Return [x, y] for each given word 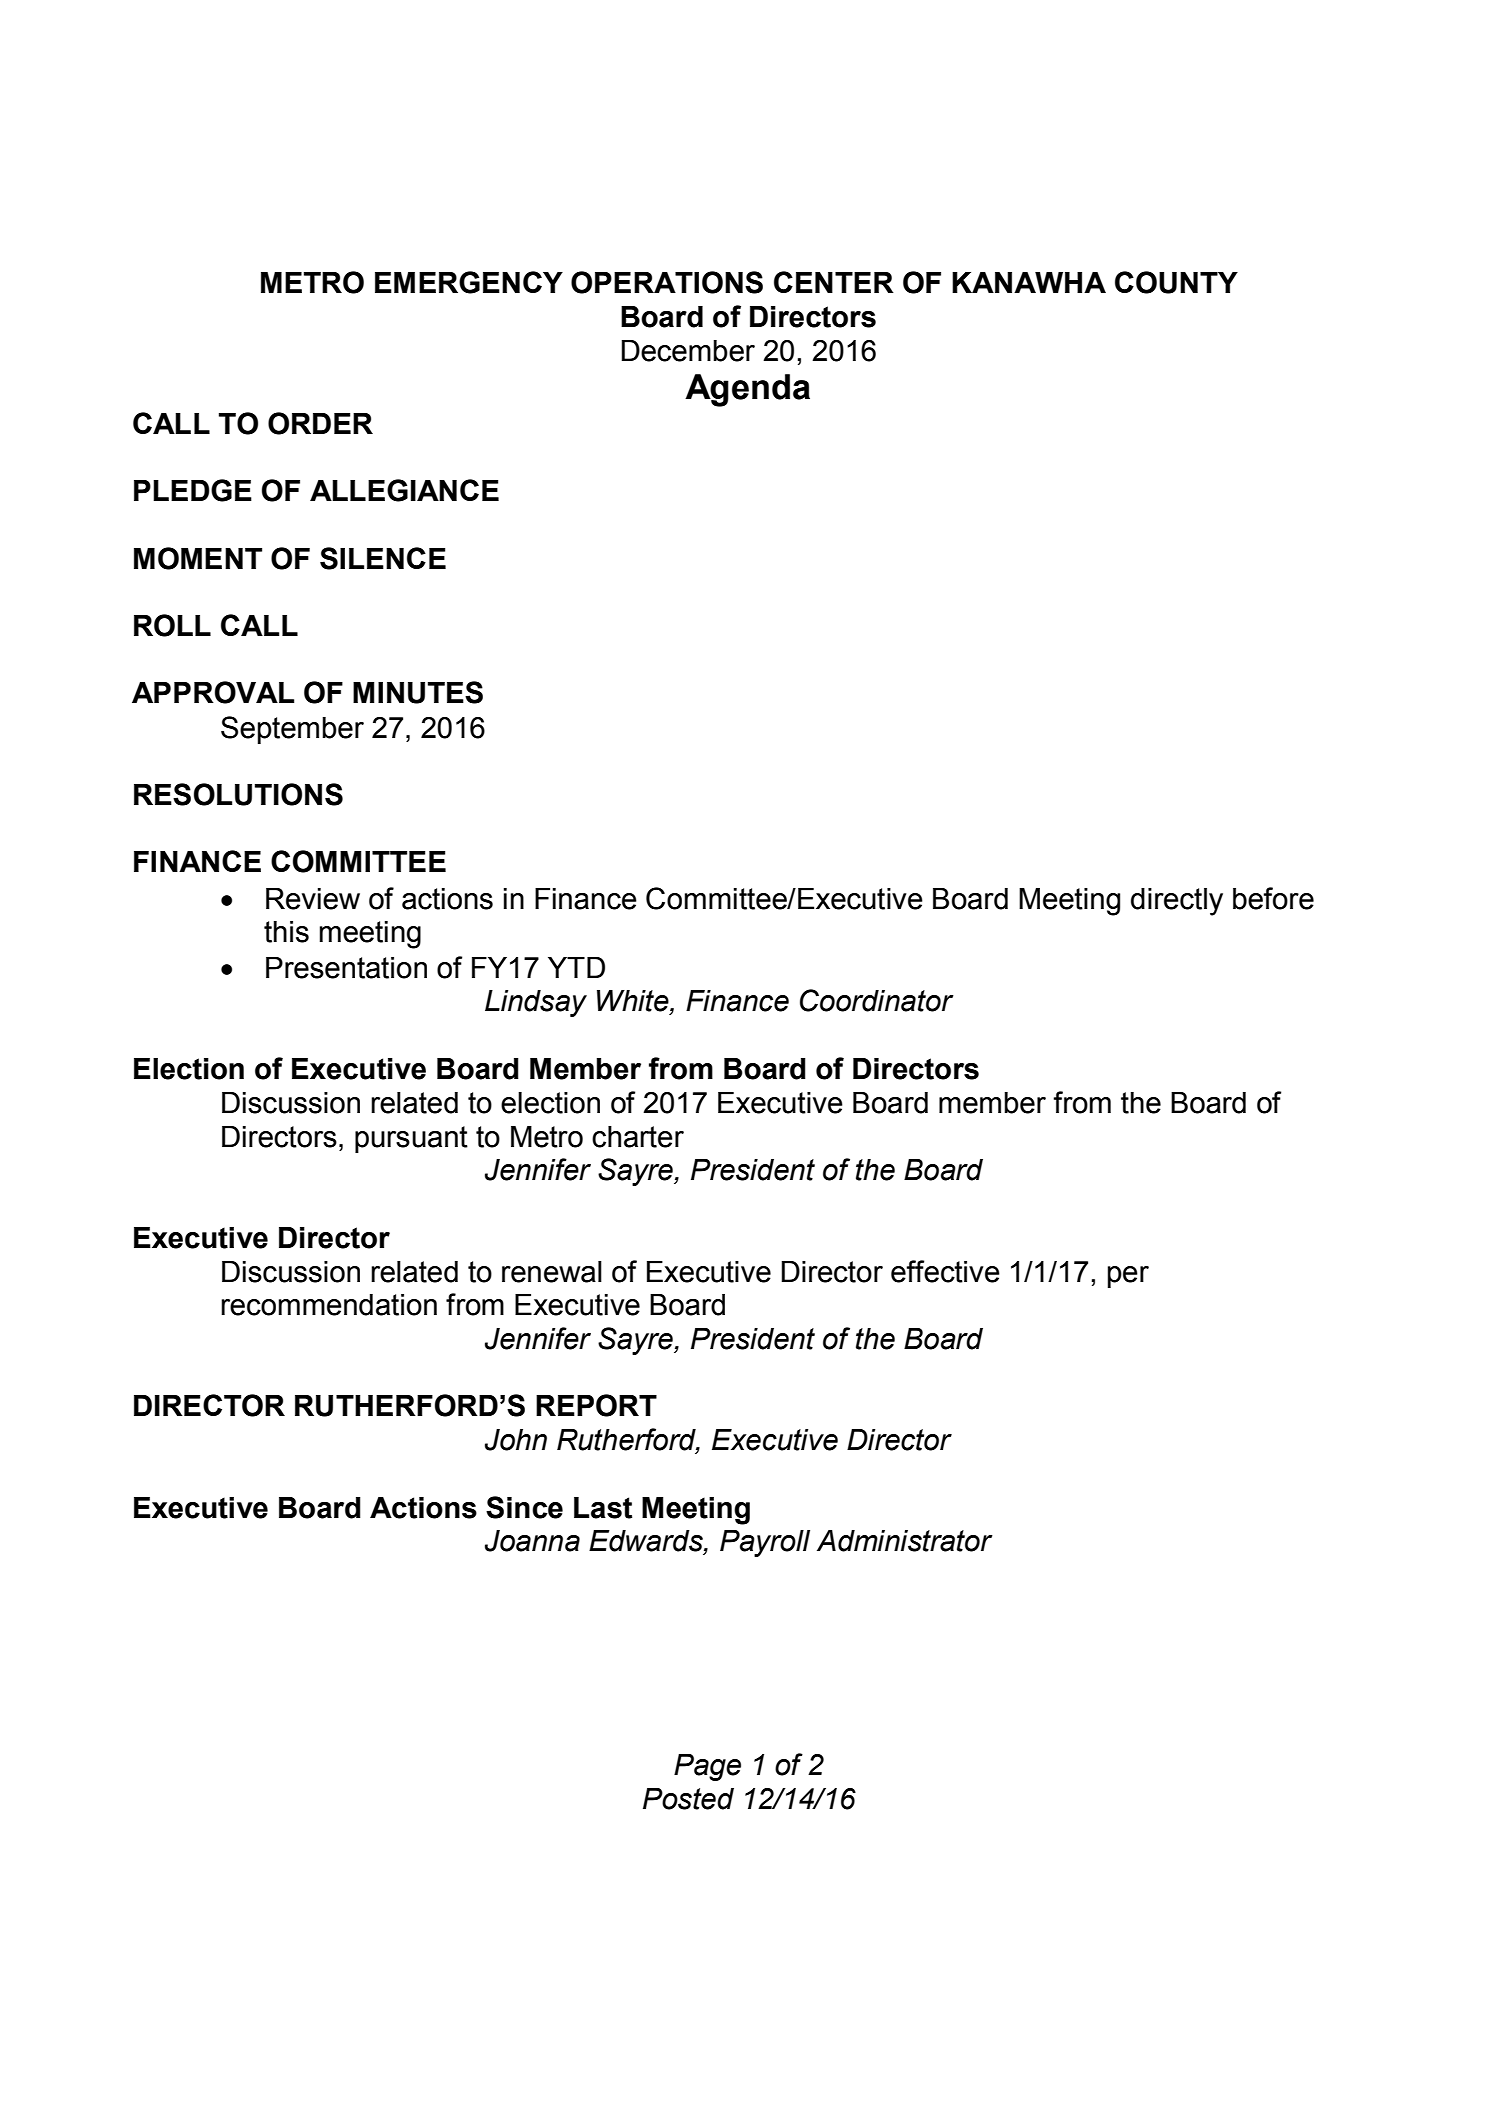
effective [945, 1271]
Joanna [532, 1541]
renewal [552, 1272]
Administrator [905, 1541]
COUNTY [1176, 282]
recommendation [329, 1305]
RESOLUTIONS [238, 794]
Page [707, 1767]
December [688, 351]
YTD [576, 967]
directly [1177, 902]
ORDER [320, 423]
